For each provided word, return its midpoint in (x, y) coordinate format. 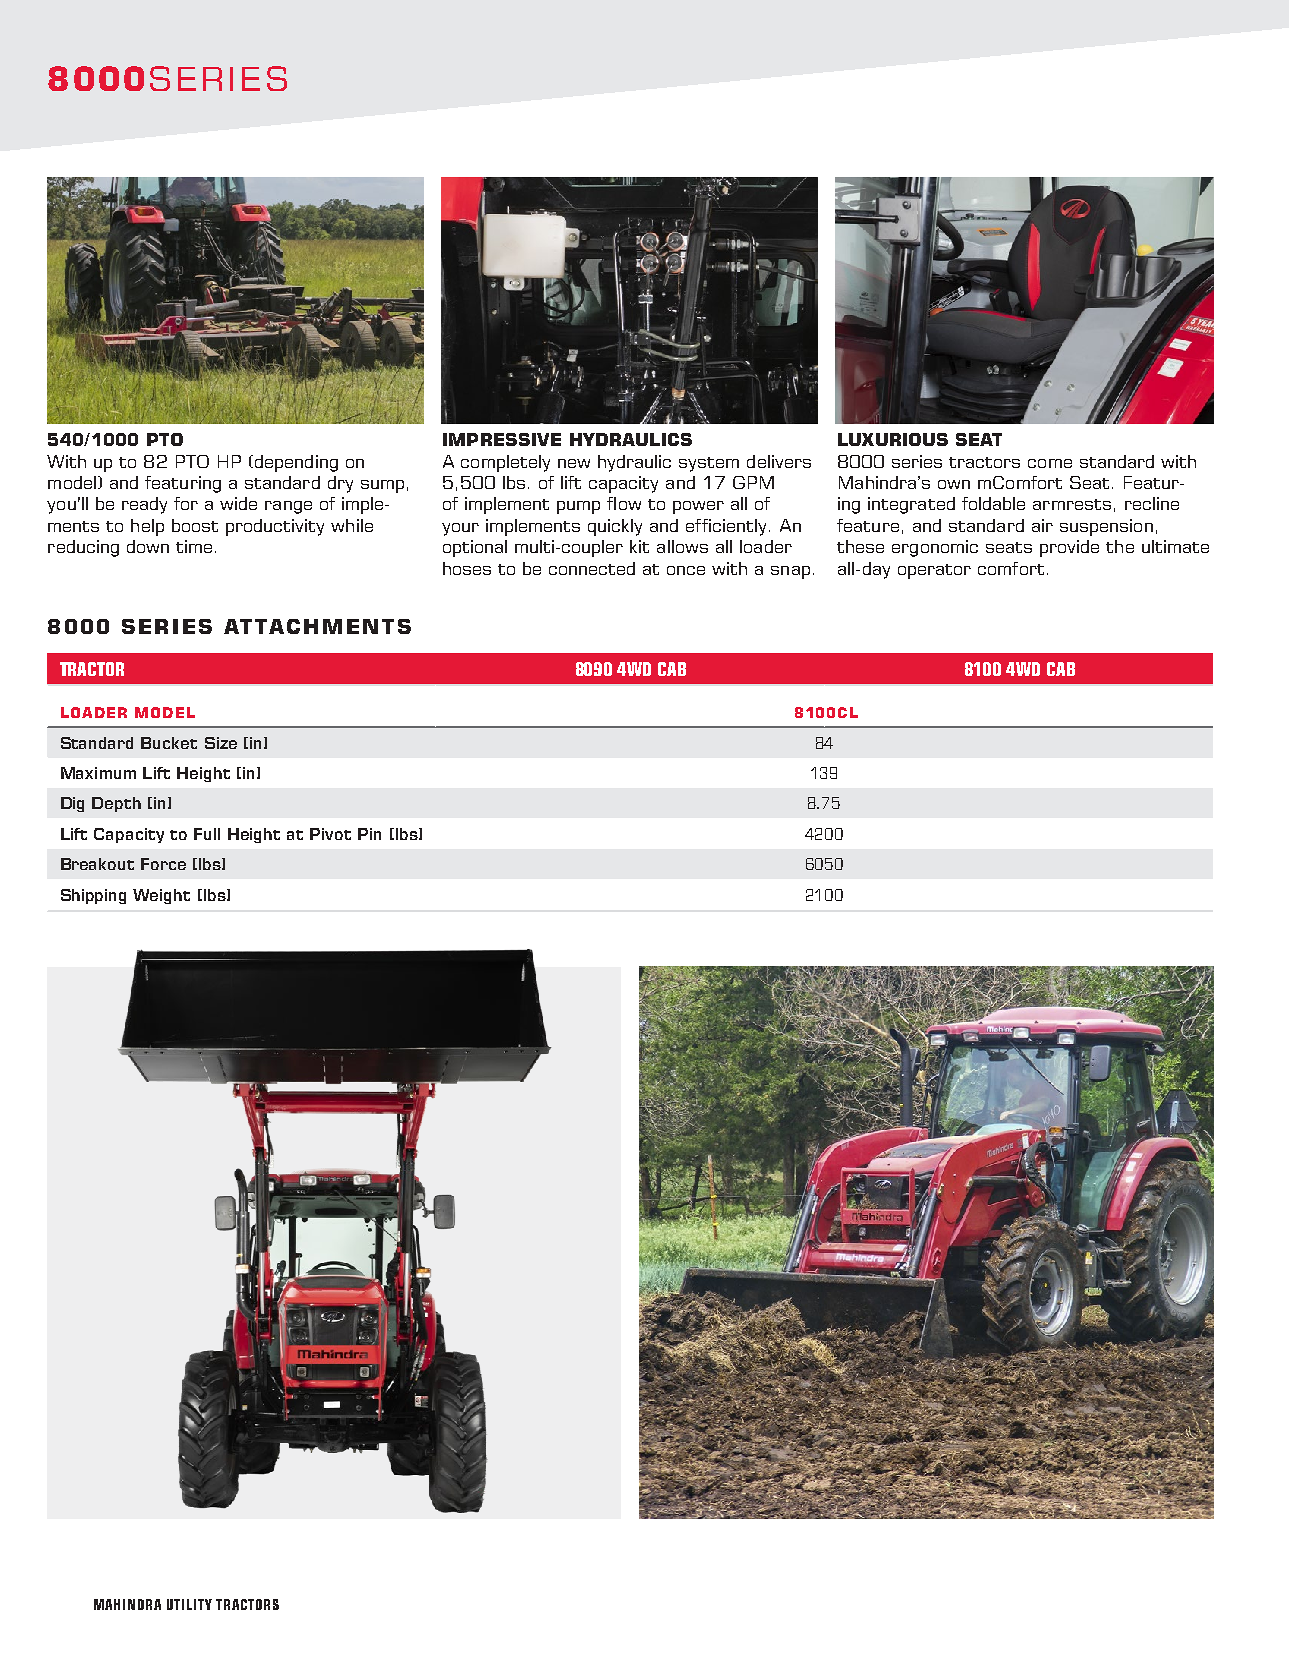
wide (238, 503)
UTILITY (189, 1604)
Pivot (330, 834)
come (1050, 463)
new (574, 463)
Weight (161, 896)
